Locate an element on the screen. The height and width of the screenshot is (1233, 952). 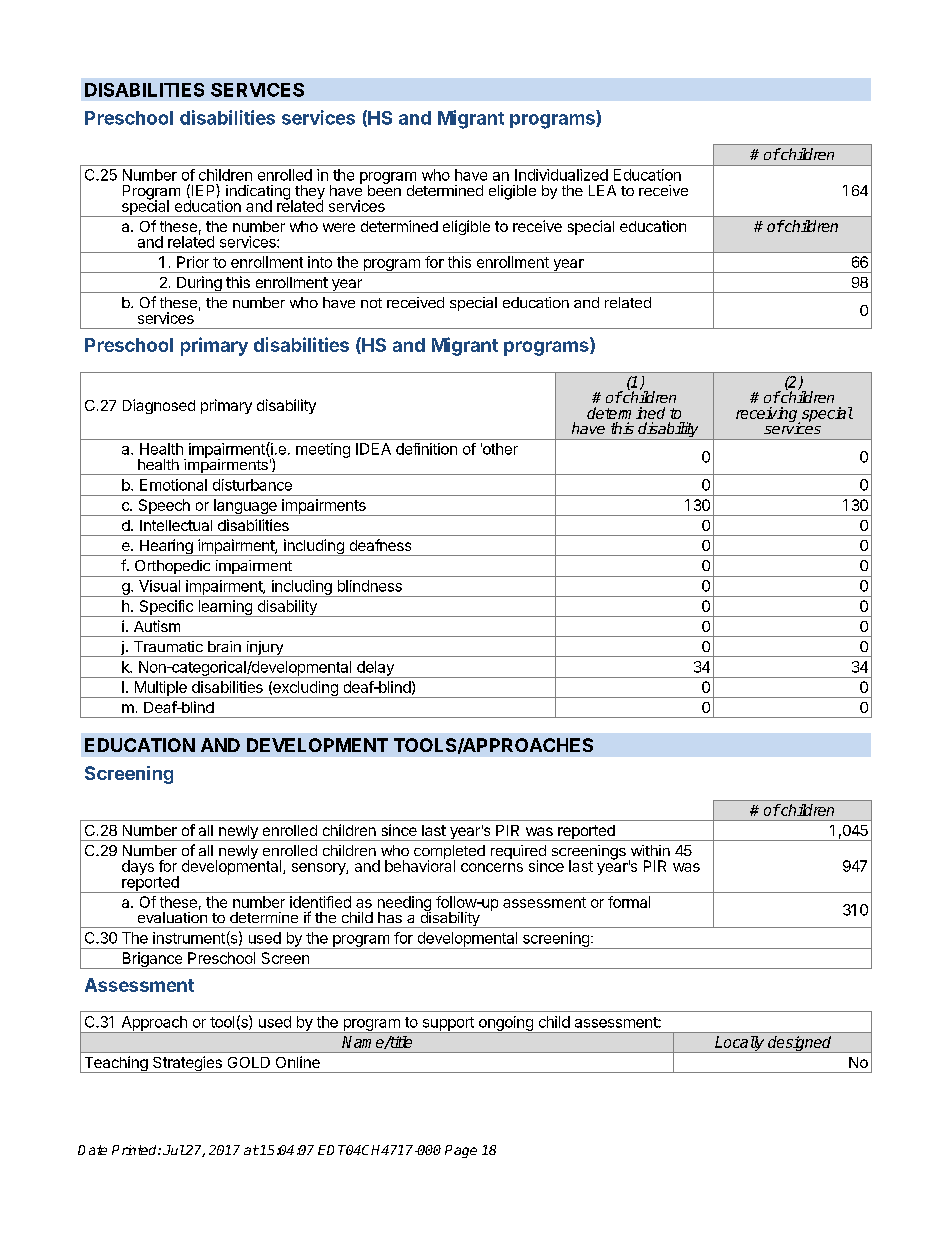
Locally is located at coordinates (740, 1044).
